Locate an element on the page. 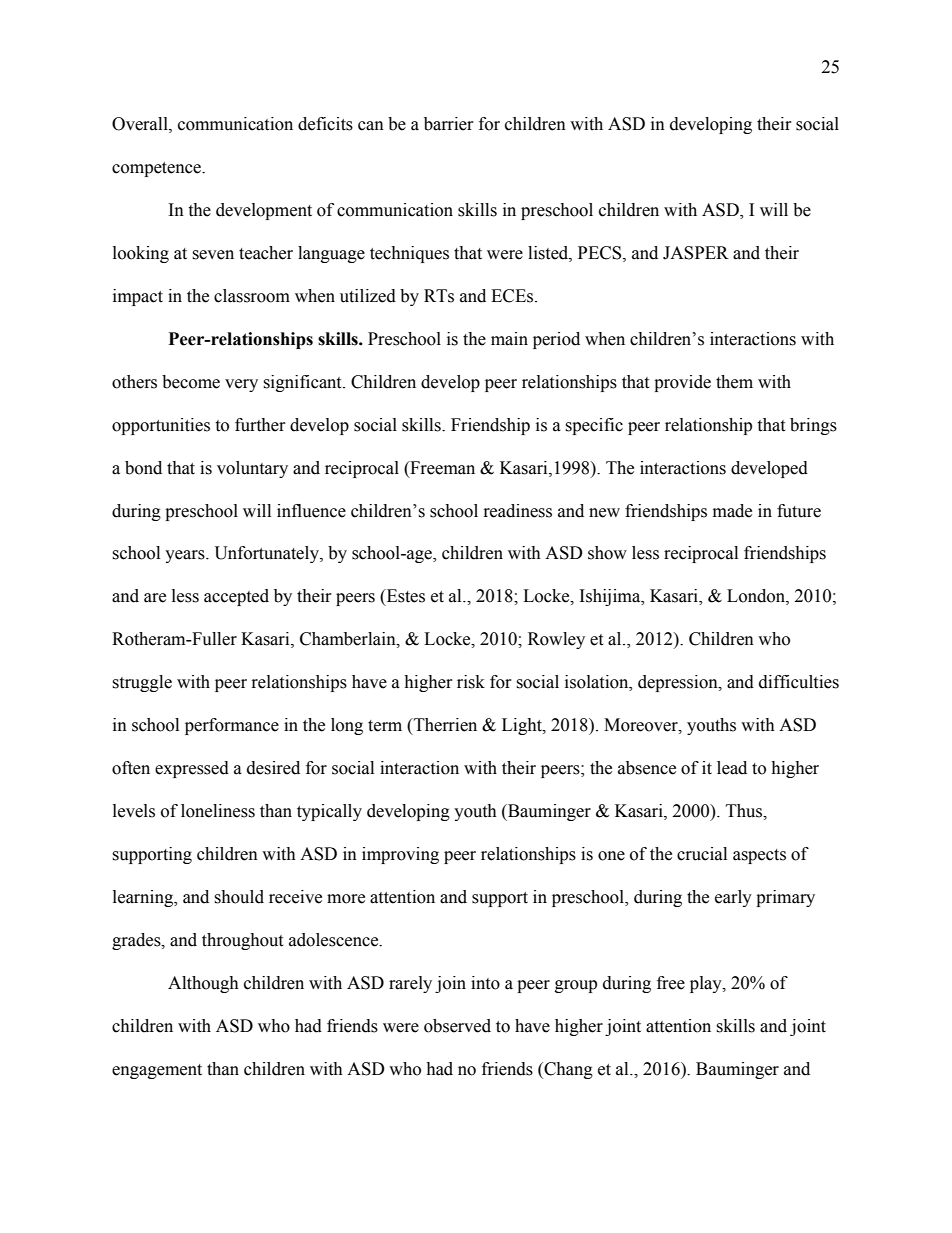 This image has width=952, height=1233. JASPER is located at coordinates (696, 253).
